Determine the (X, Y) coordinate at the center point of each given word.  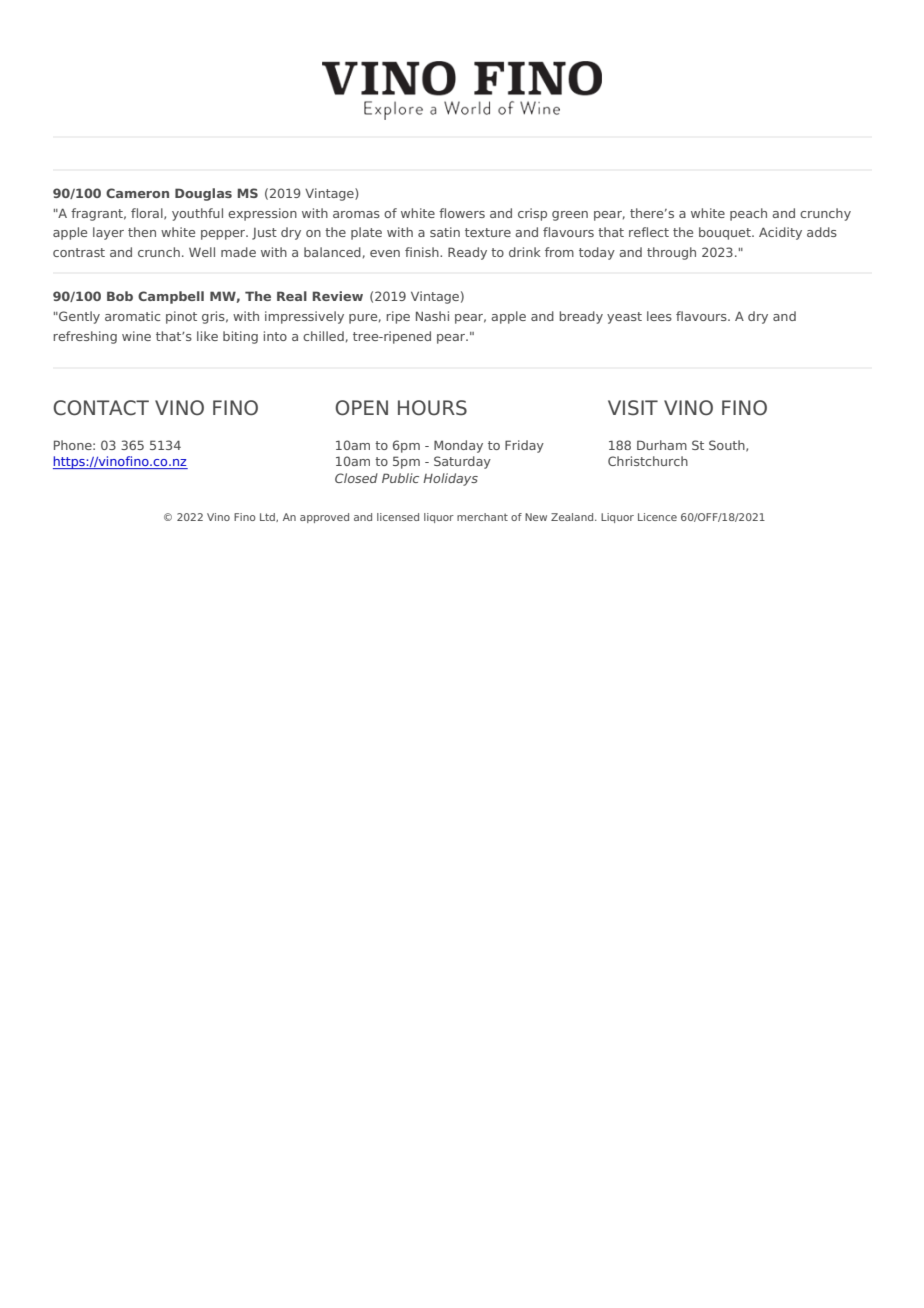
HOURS (432, 408)
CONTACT (101, 408)
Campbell (171, 297)
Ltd (268, 517)
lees (659, 316)
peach (748, 214)
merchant (482, 517)
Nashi (432, 316)
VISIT (633, 408)
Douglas (203, 194)
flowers (462, 213)
